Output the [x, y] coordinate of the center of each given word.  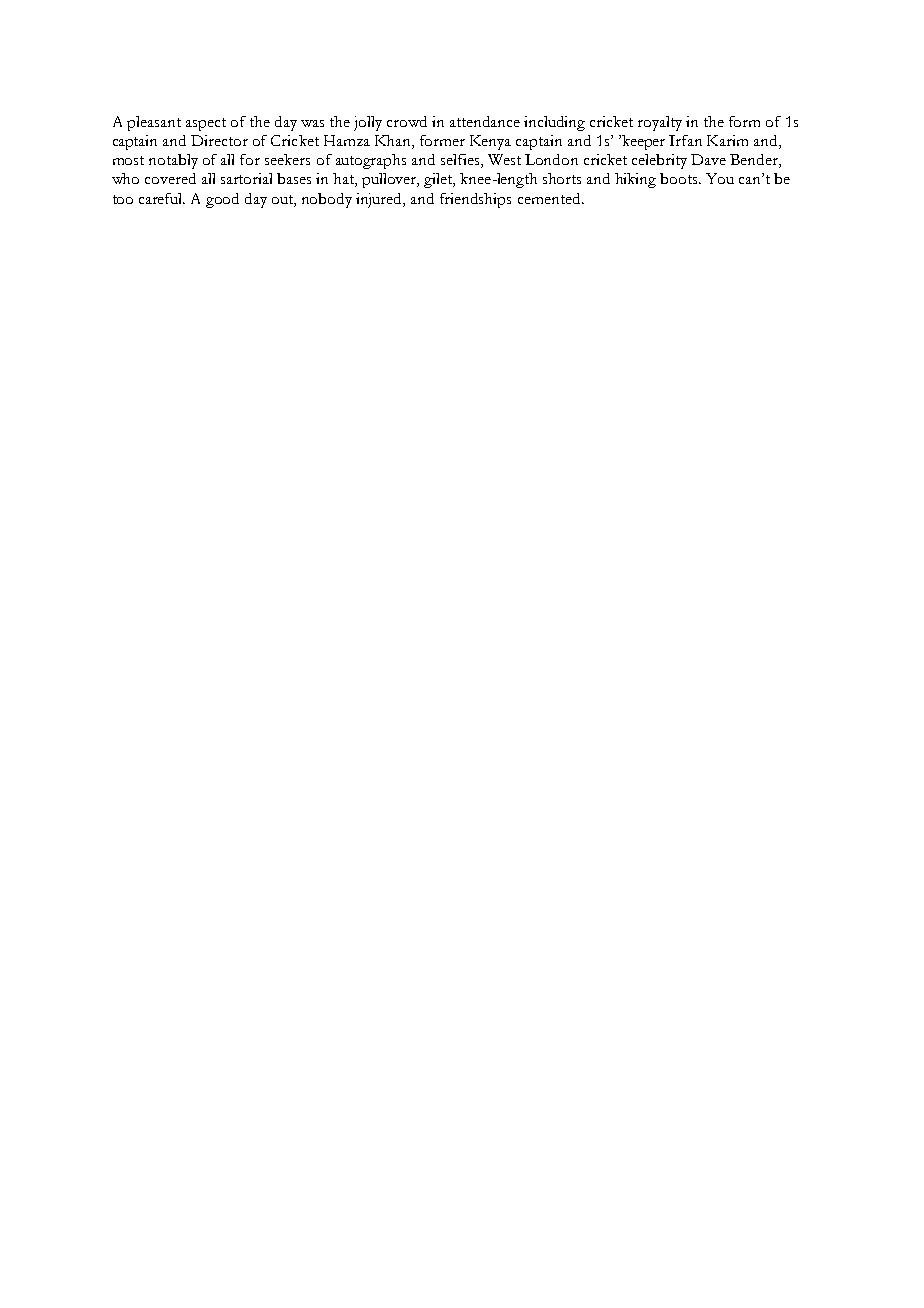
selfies [461, 161]
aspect [206, 124]
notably [173, 161]
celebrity [659, 161]
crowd [407, 121]
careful [162, 198]
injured [380, 200]
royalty [660, 123]
